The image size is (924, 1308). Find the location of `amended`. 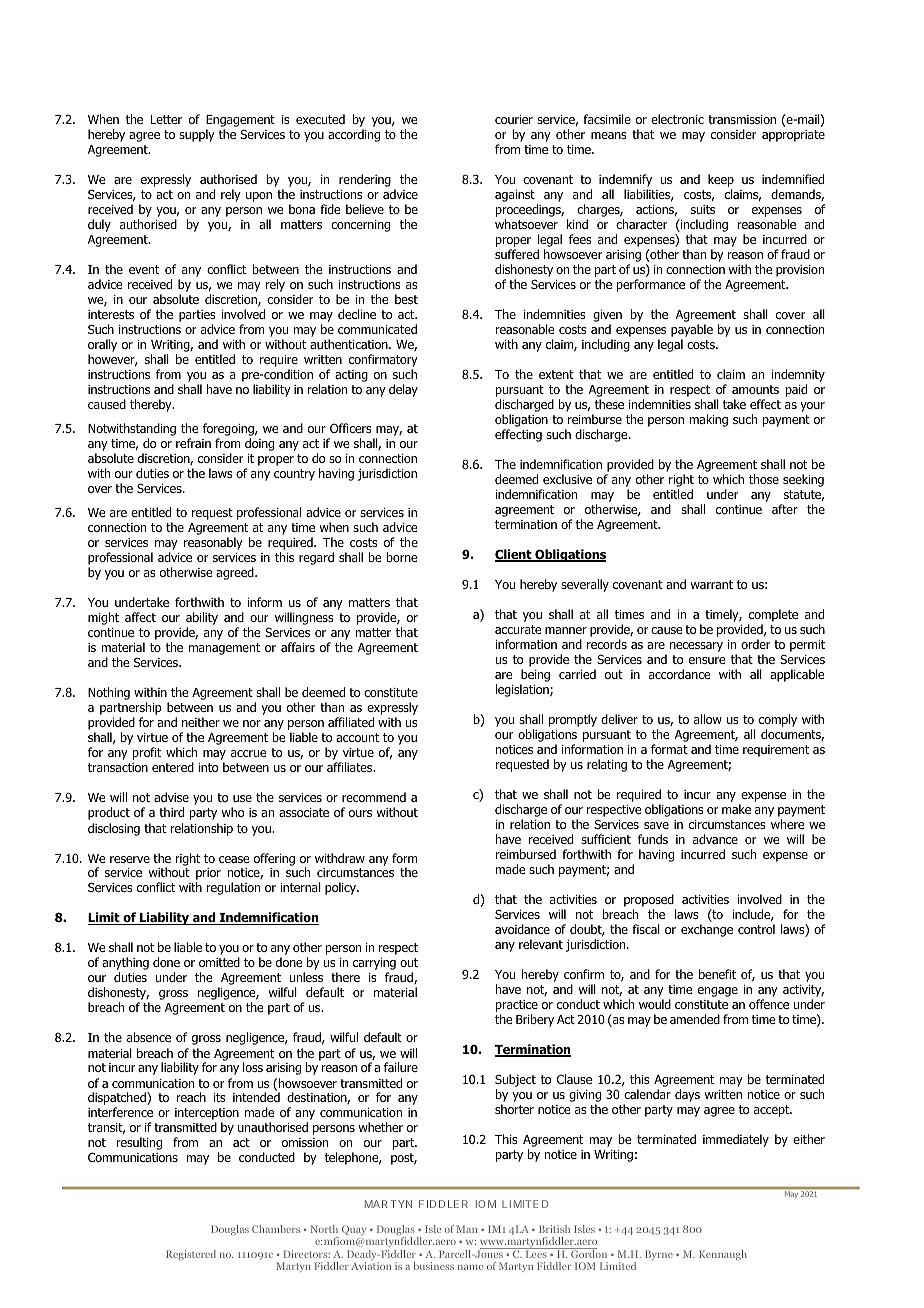

amended is located at coordinates (695, 1019).
